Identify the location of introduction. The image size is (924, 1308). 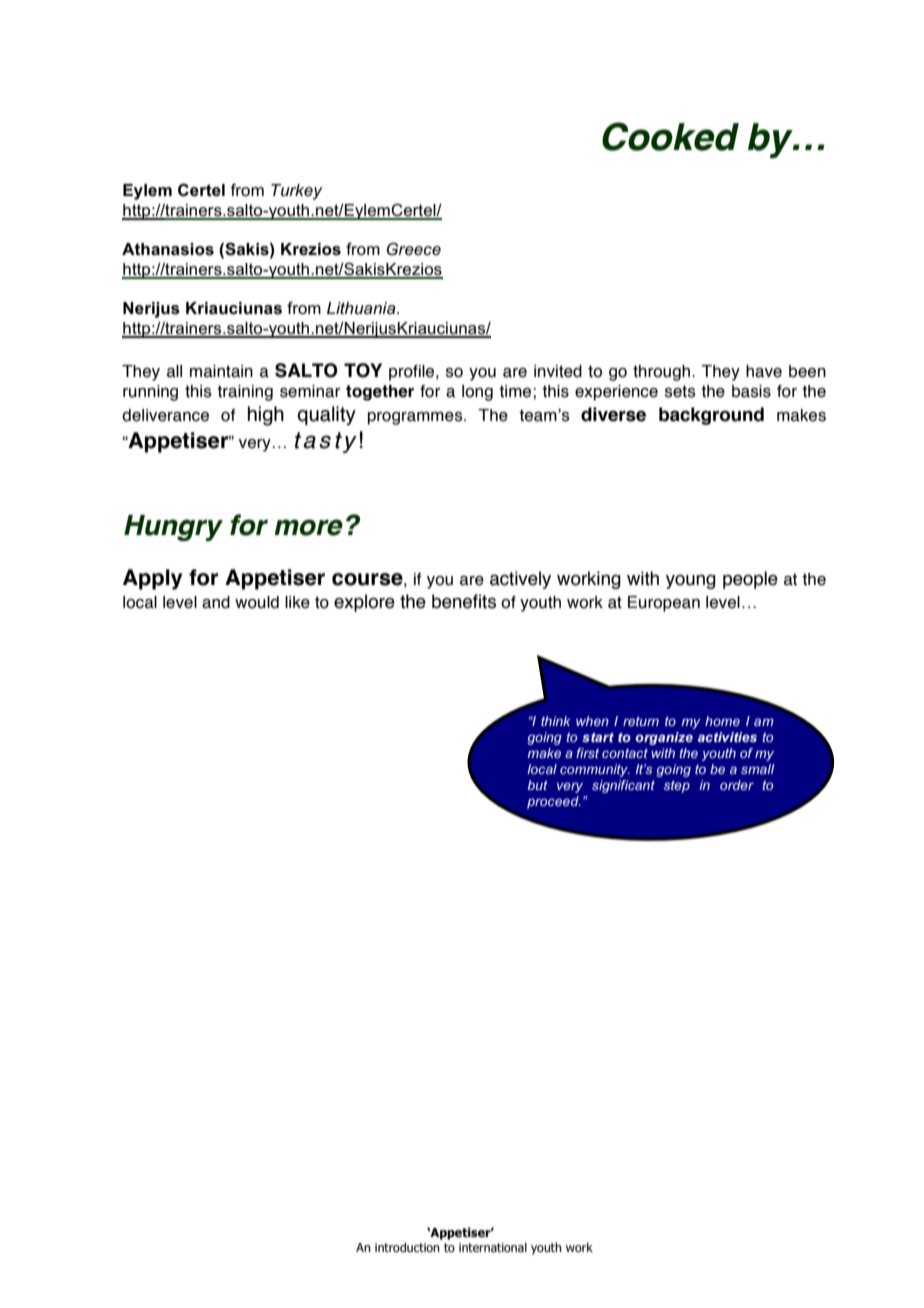
(407, 1247).
